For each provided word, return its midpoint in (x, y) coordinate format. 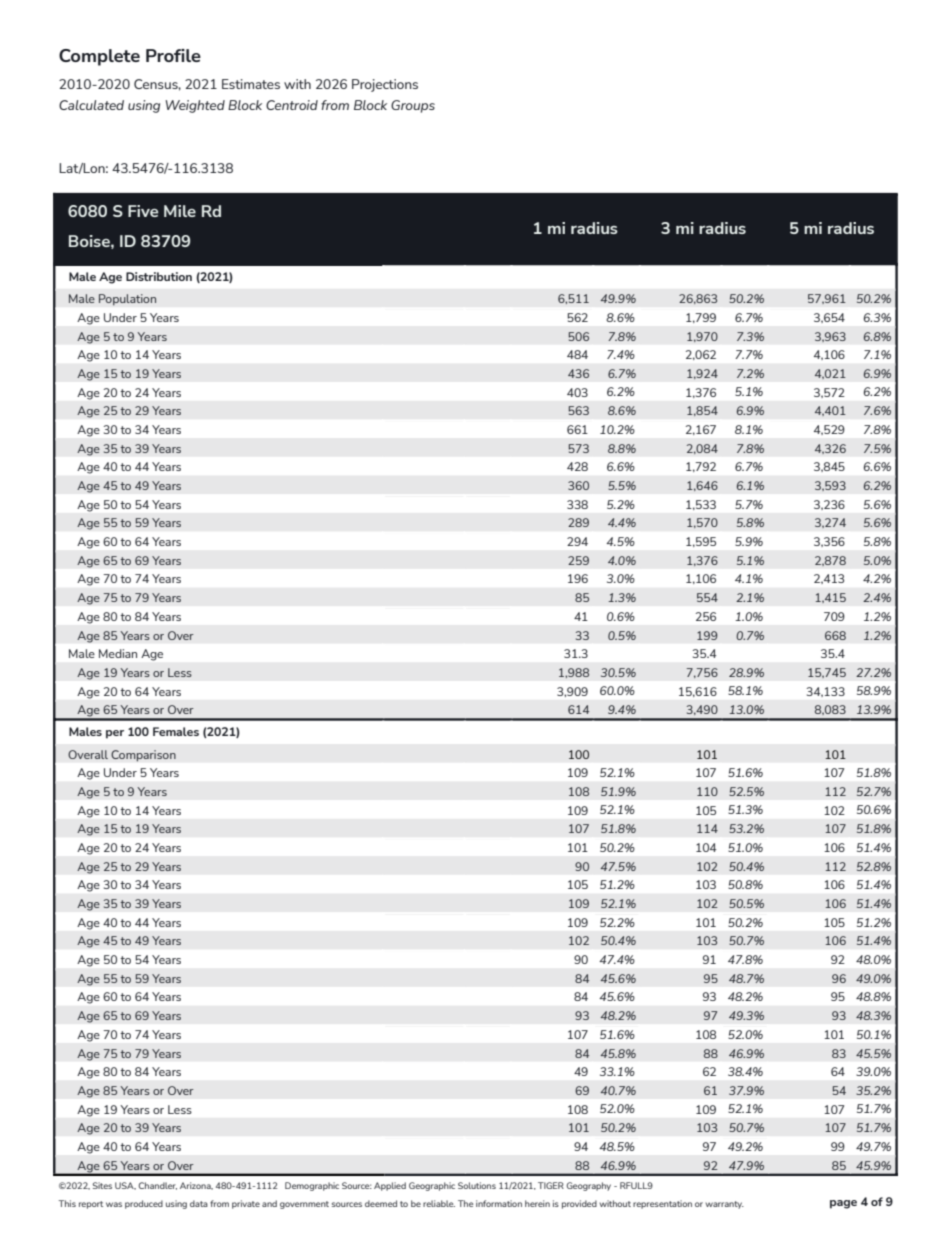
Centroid (292, 105)
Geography (589, 1186)
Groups (413, 106)
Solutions (477, 1185)
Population (127, 300)
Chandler (158, 1186)
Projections (385, 85)
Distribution (159, 276)
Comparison (143, 756)
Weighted (195, 106)
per (115, 734)
